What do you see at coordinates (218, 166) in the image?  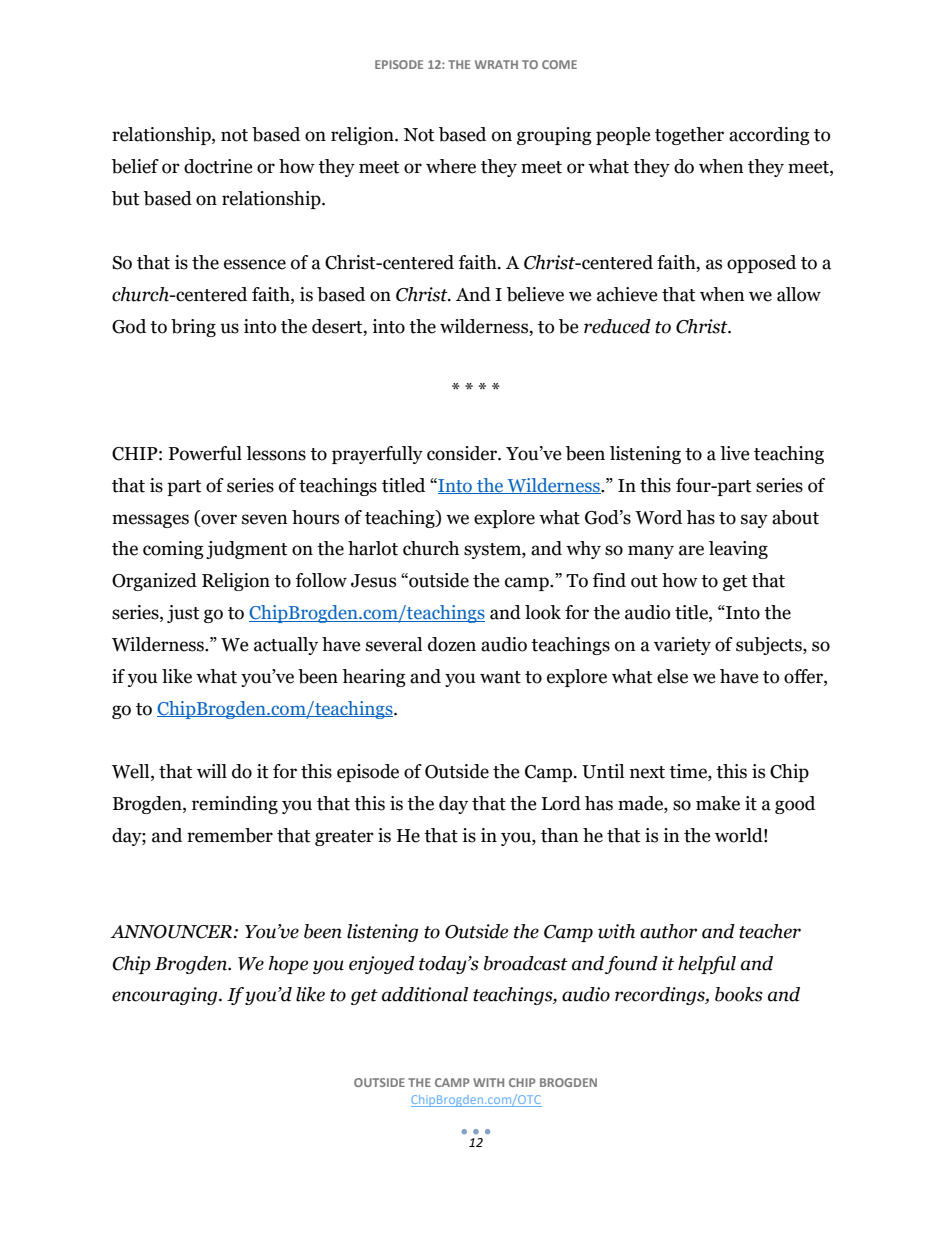 I see `doctrine` at bounding box center [218, 166].
